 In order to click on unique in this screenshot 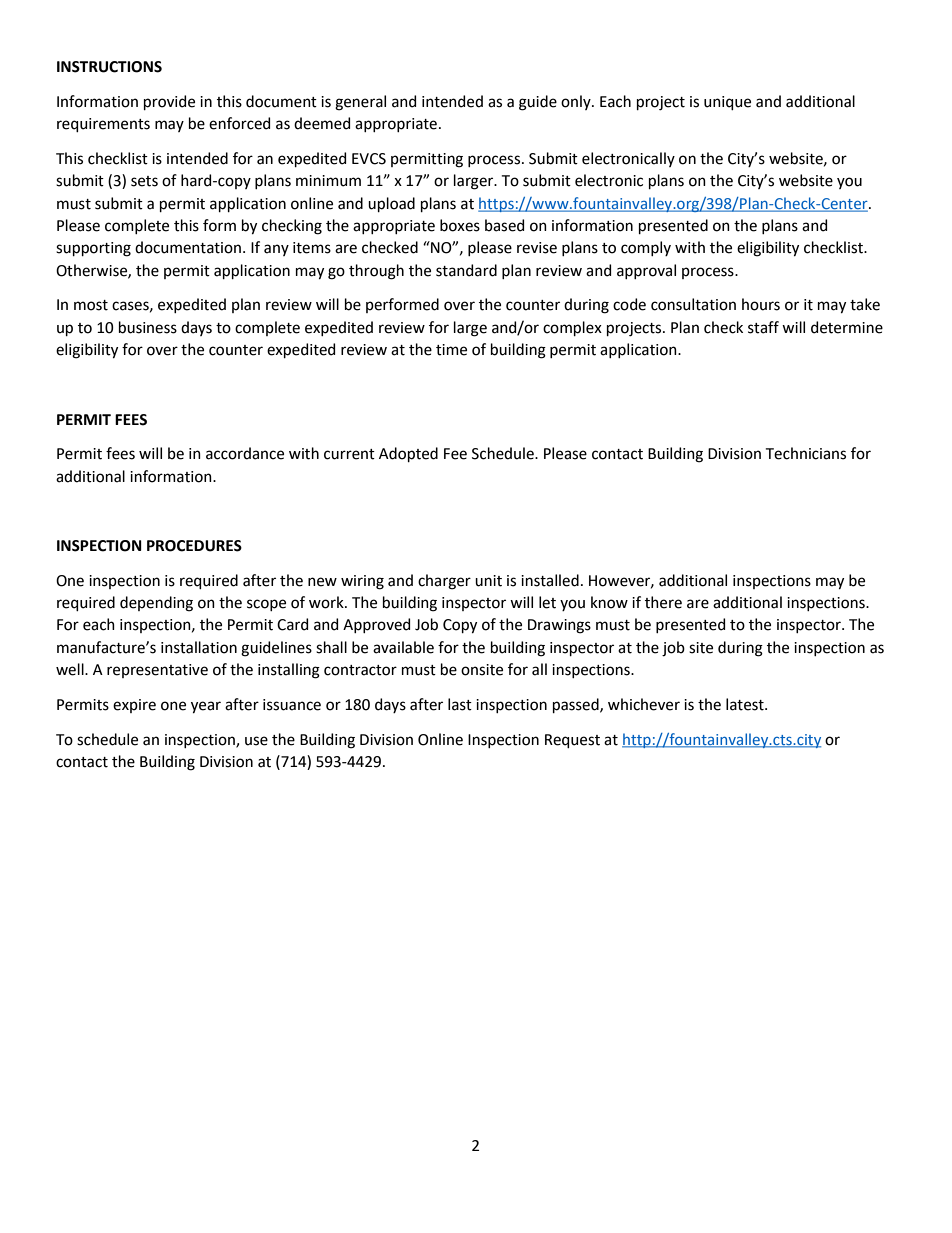, I will do `click(727, 103)`.
